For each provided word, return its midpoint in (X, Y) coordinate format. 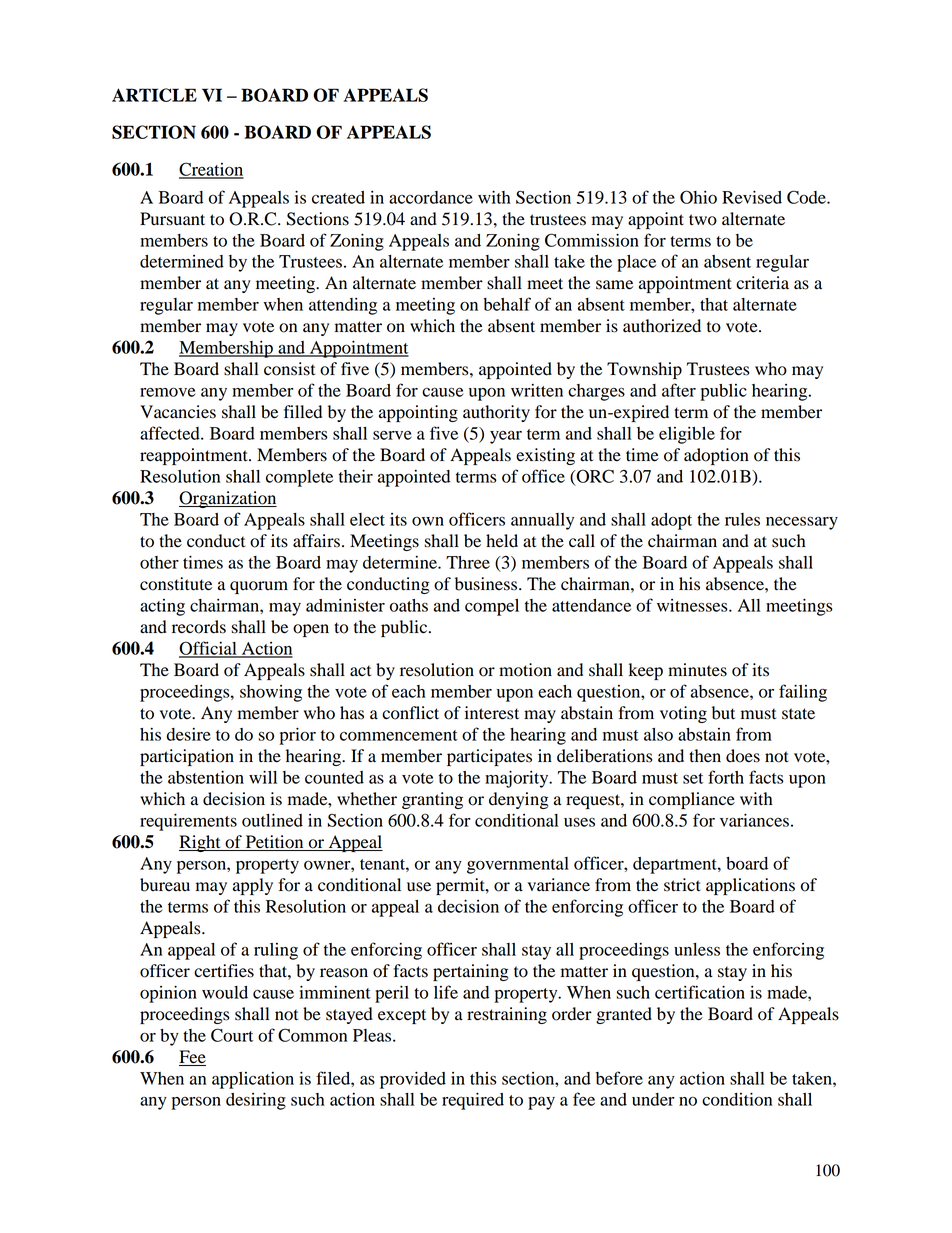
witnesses (693, 605)
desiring (256, 1101)
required (473, 1101)
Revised (752, 197)
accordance (431, 197)
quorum (259, 587)
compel (492, 607)
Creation (211, 170)
